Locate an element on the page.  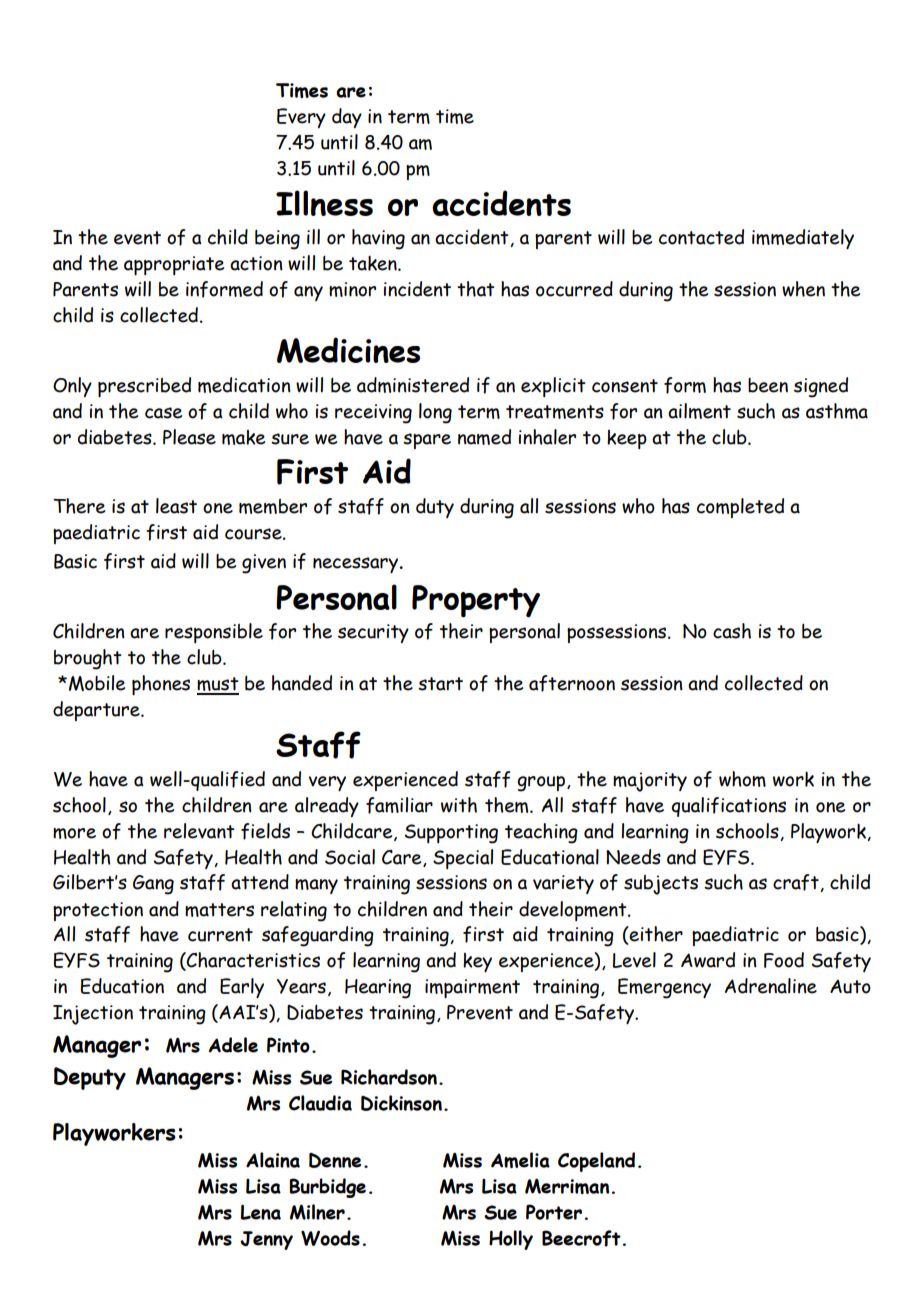
day is located at coordinates (347, 118).
